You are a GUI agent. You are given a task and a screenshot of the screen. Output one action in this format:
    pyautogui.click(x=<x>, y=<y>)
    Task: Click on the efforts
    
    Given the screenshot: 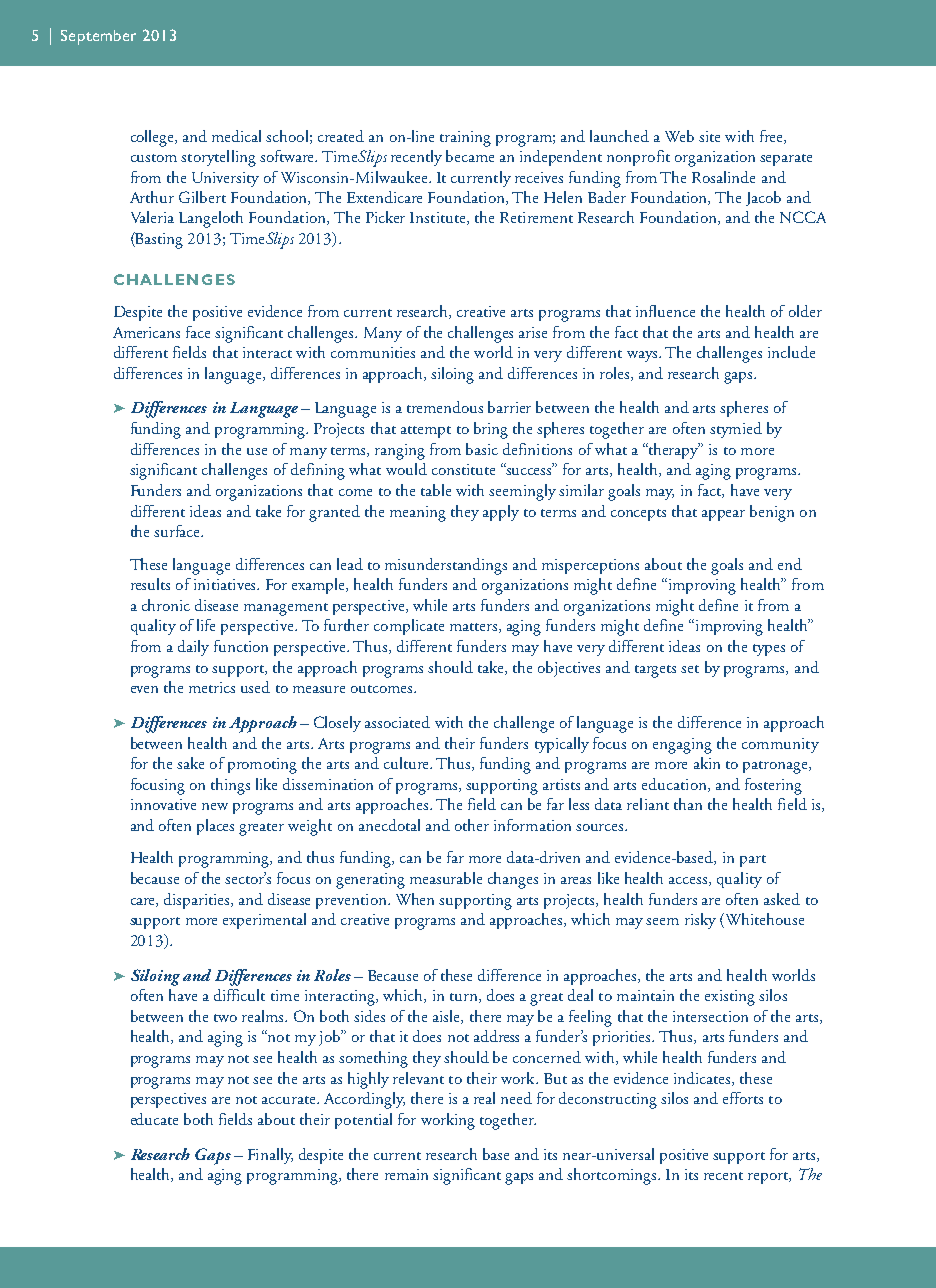 What is the action you would take?
    pyautogui.click(x=743, y=1098)
